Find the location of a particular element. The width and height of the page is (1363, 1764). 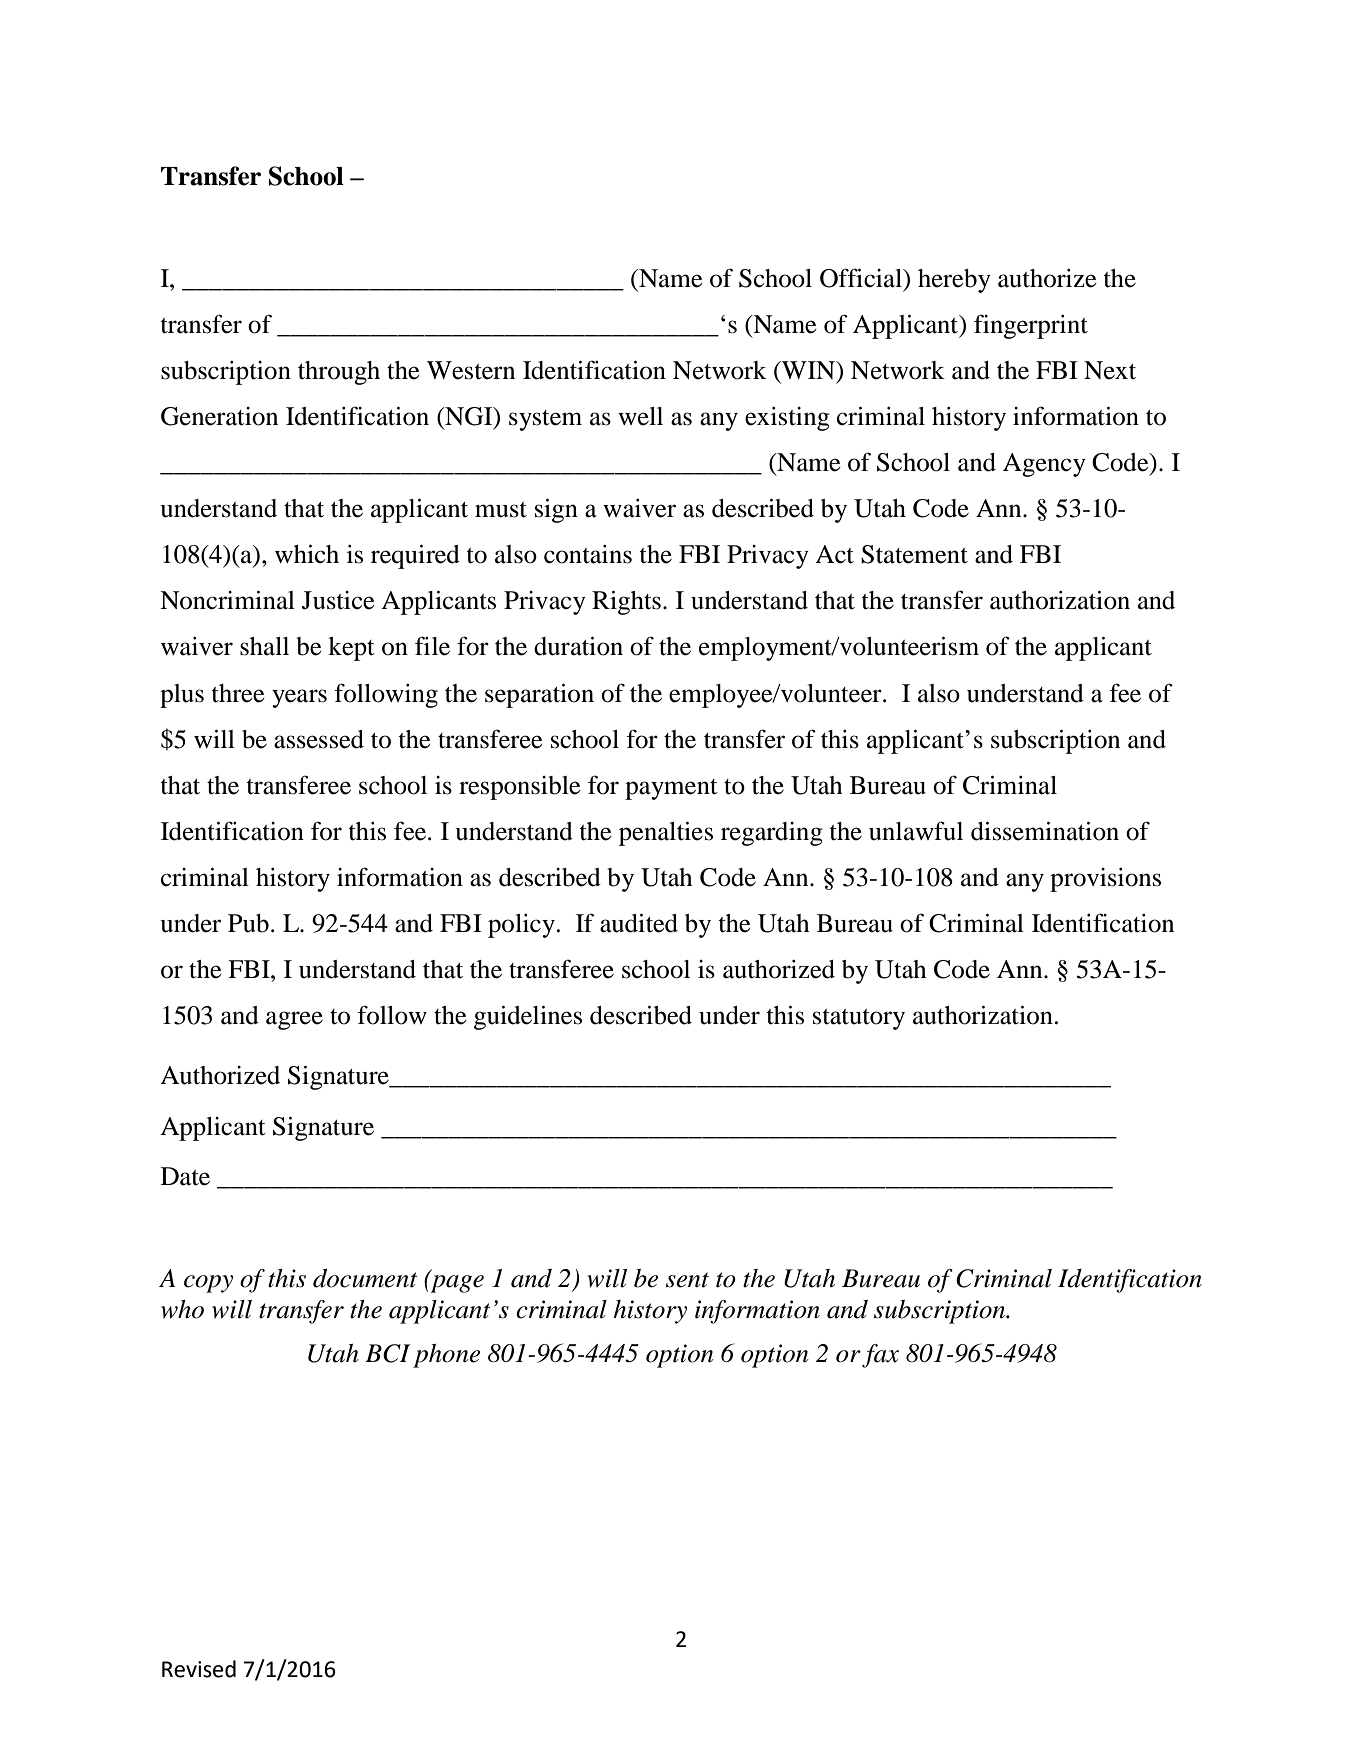

fax is located at coordinates (880, 1356).
